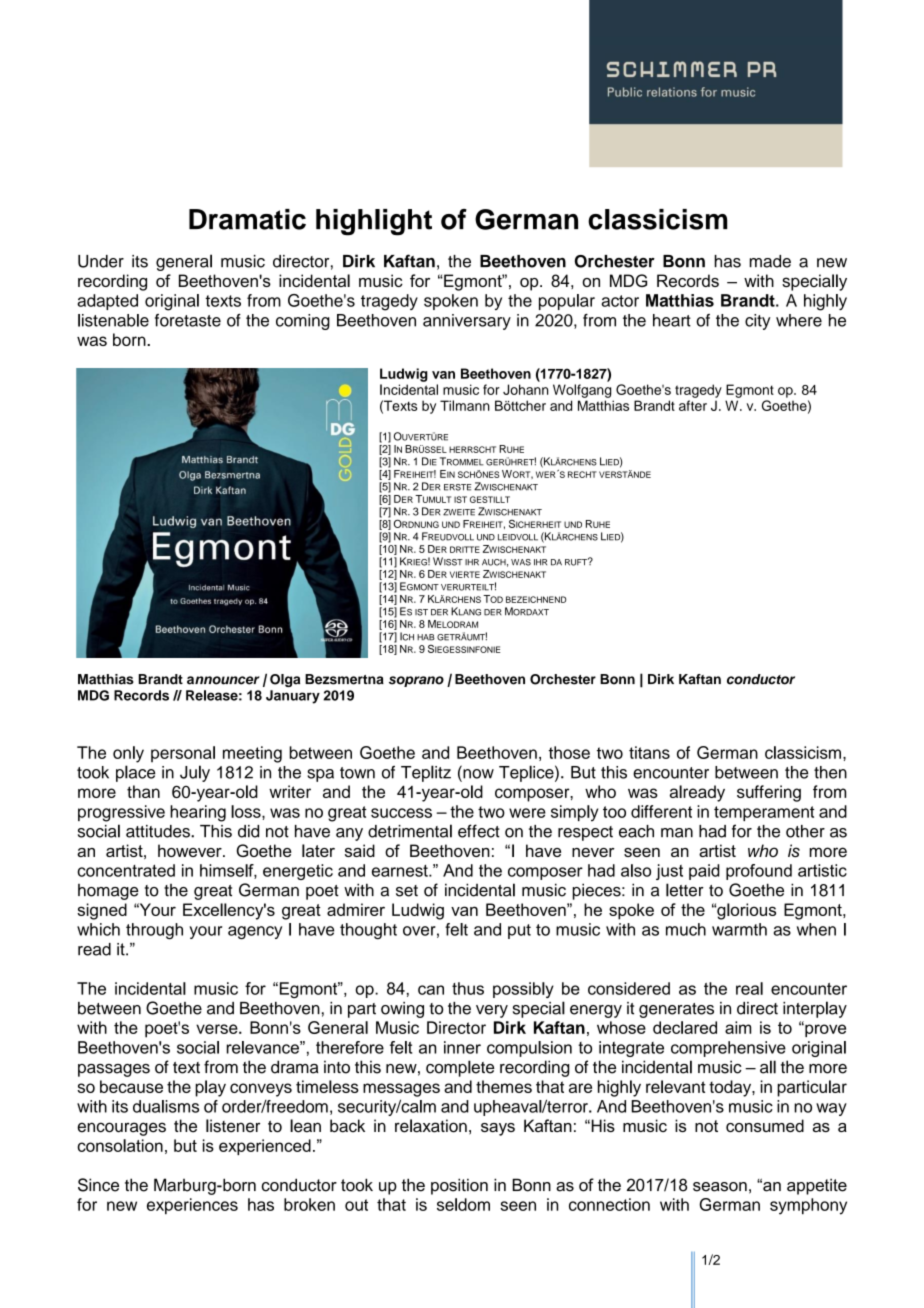 The image size is (924, 1308). I want to click on position, so click(459, 1186).
